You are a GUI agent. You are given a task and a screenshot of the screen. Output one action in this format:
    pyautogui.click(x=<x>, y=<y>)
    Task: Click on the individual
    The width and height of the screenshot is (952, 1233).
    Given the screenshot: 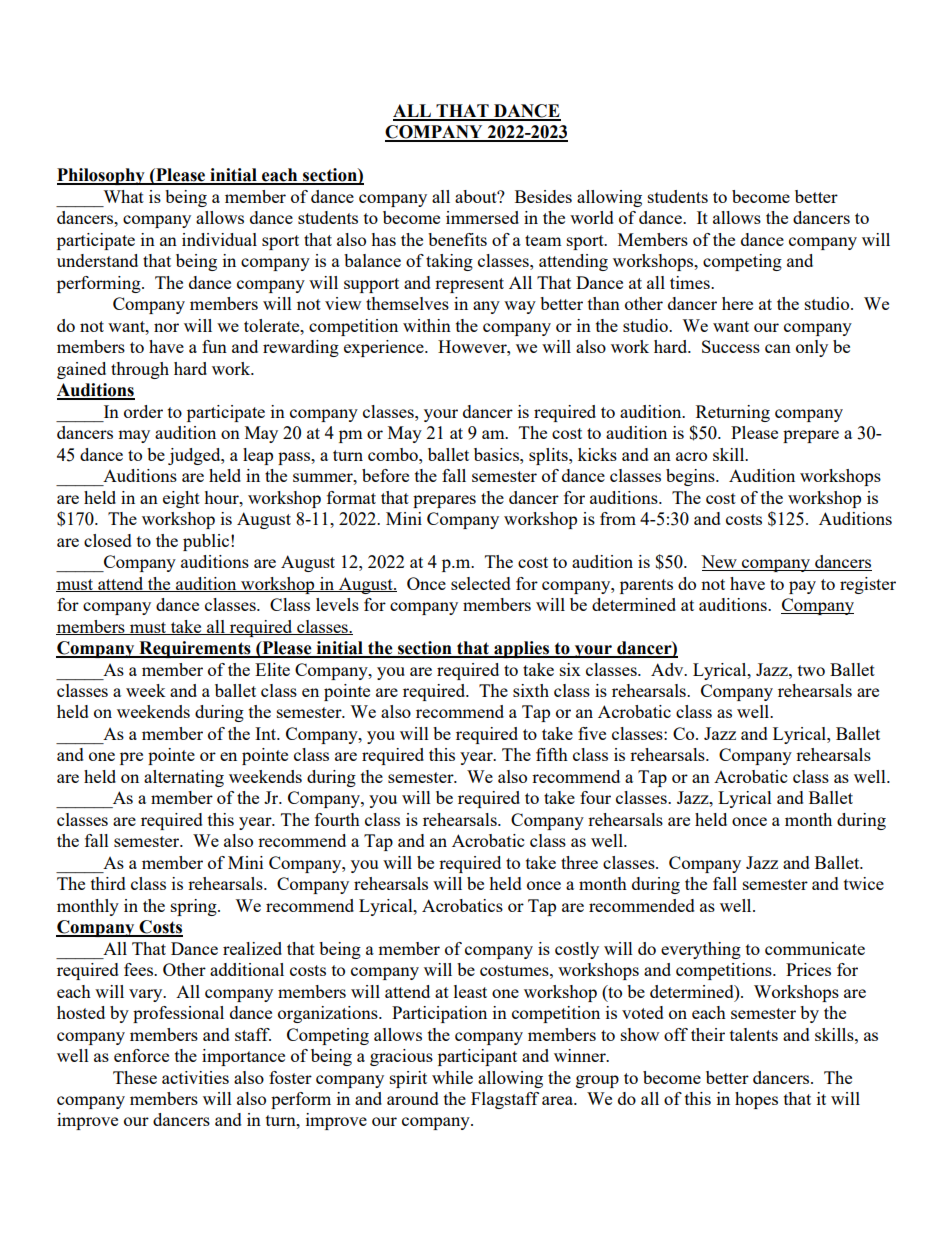 What is the action you would take?
    pyautogui.click(x=219, y=239)
